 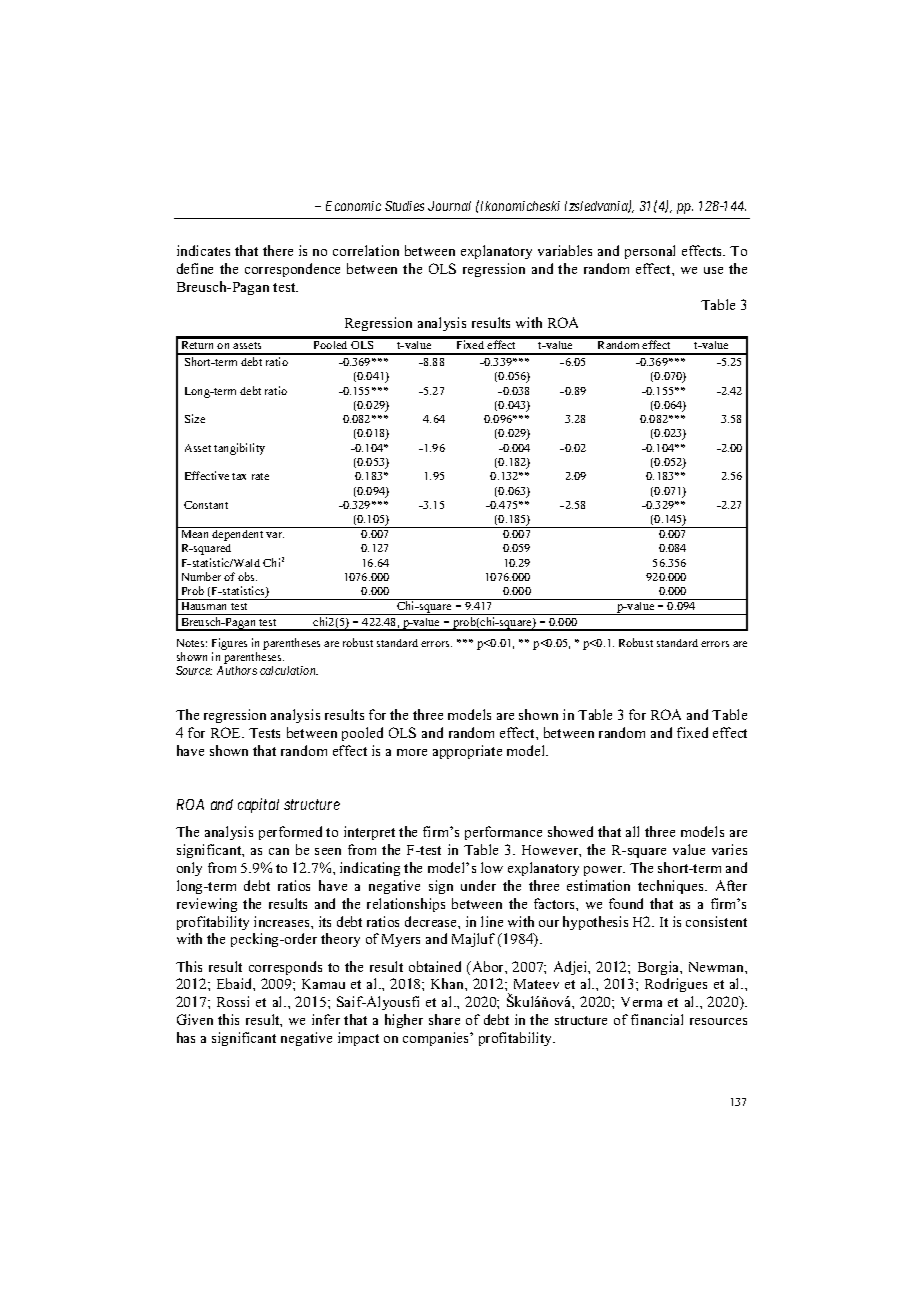 I want to click on there, so click(x=278, y=250).
